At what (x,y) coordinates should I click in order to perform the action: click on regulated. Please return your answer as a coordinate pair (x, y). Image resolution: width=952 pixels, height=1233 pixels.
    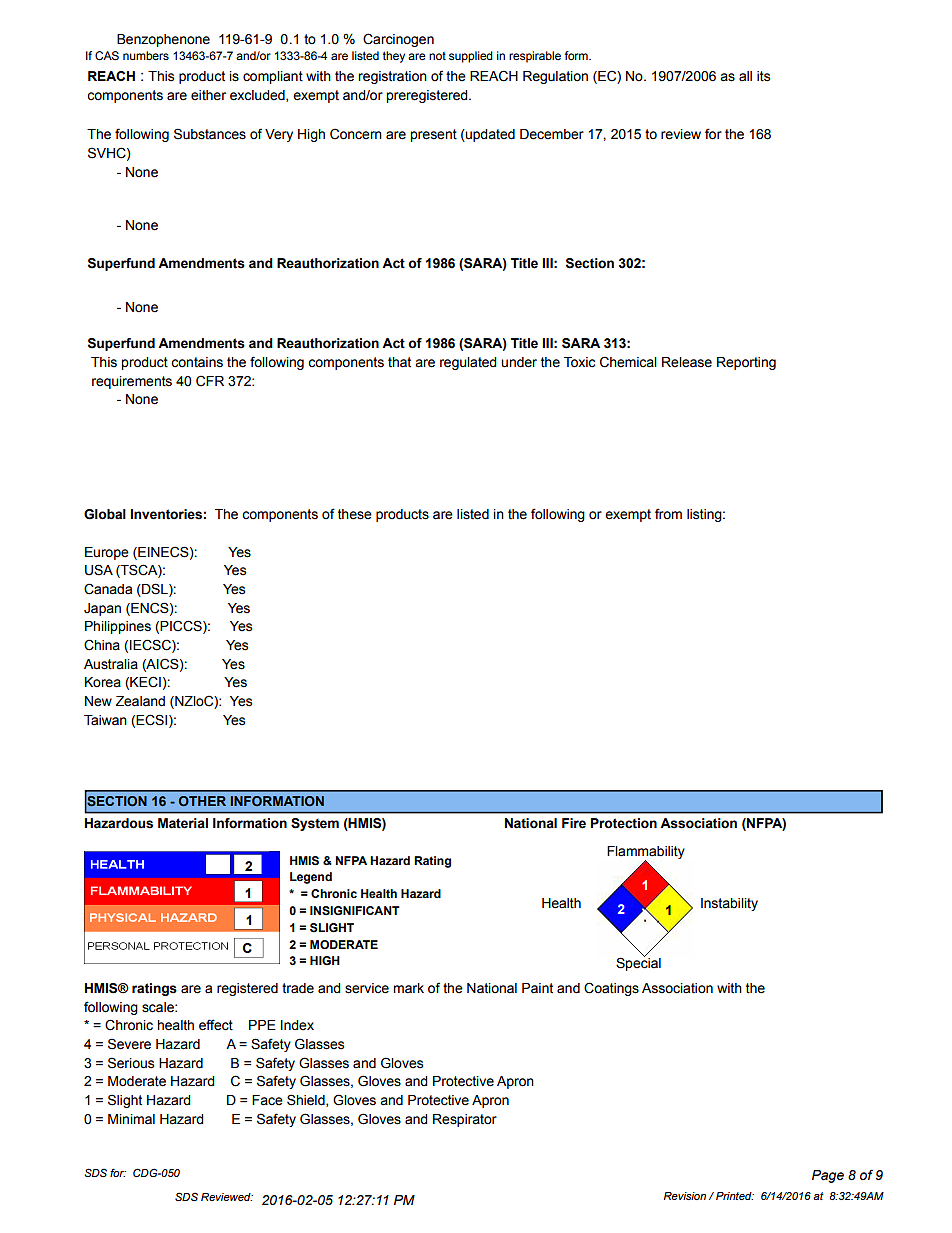
    Looking at the image, I should click on (468, 363).
